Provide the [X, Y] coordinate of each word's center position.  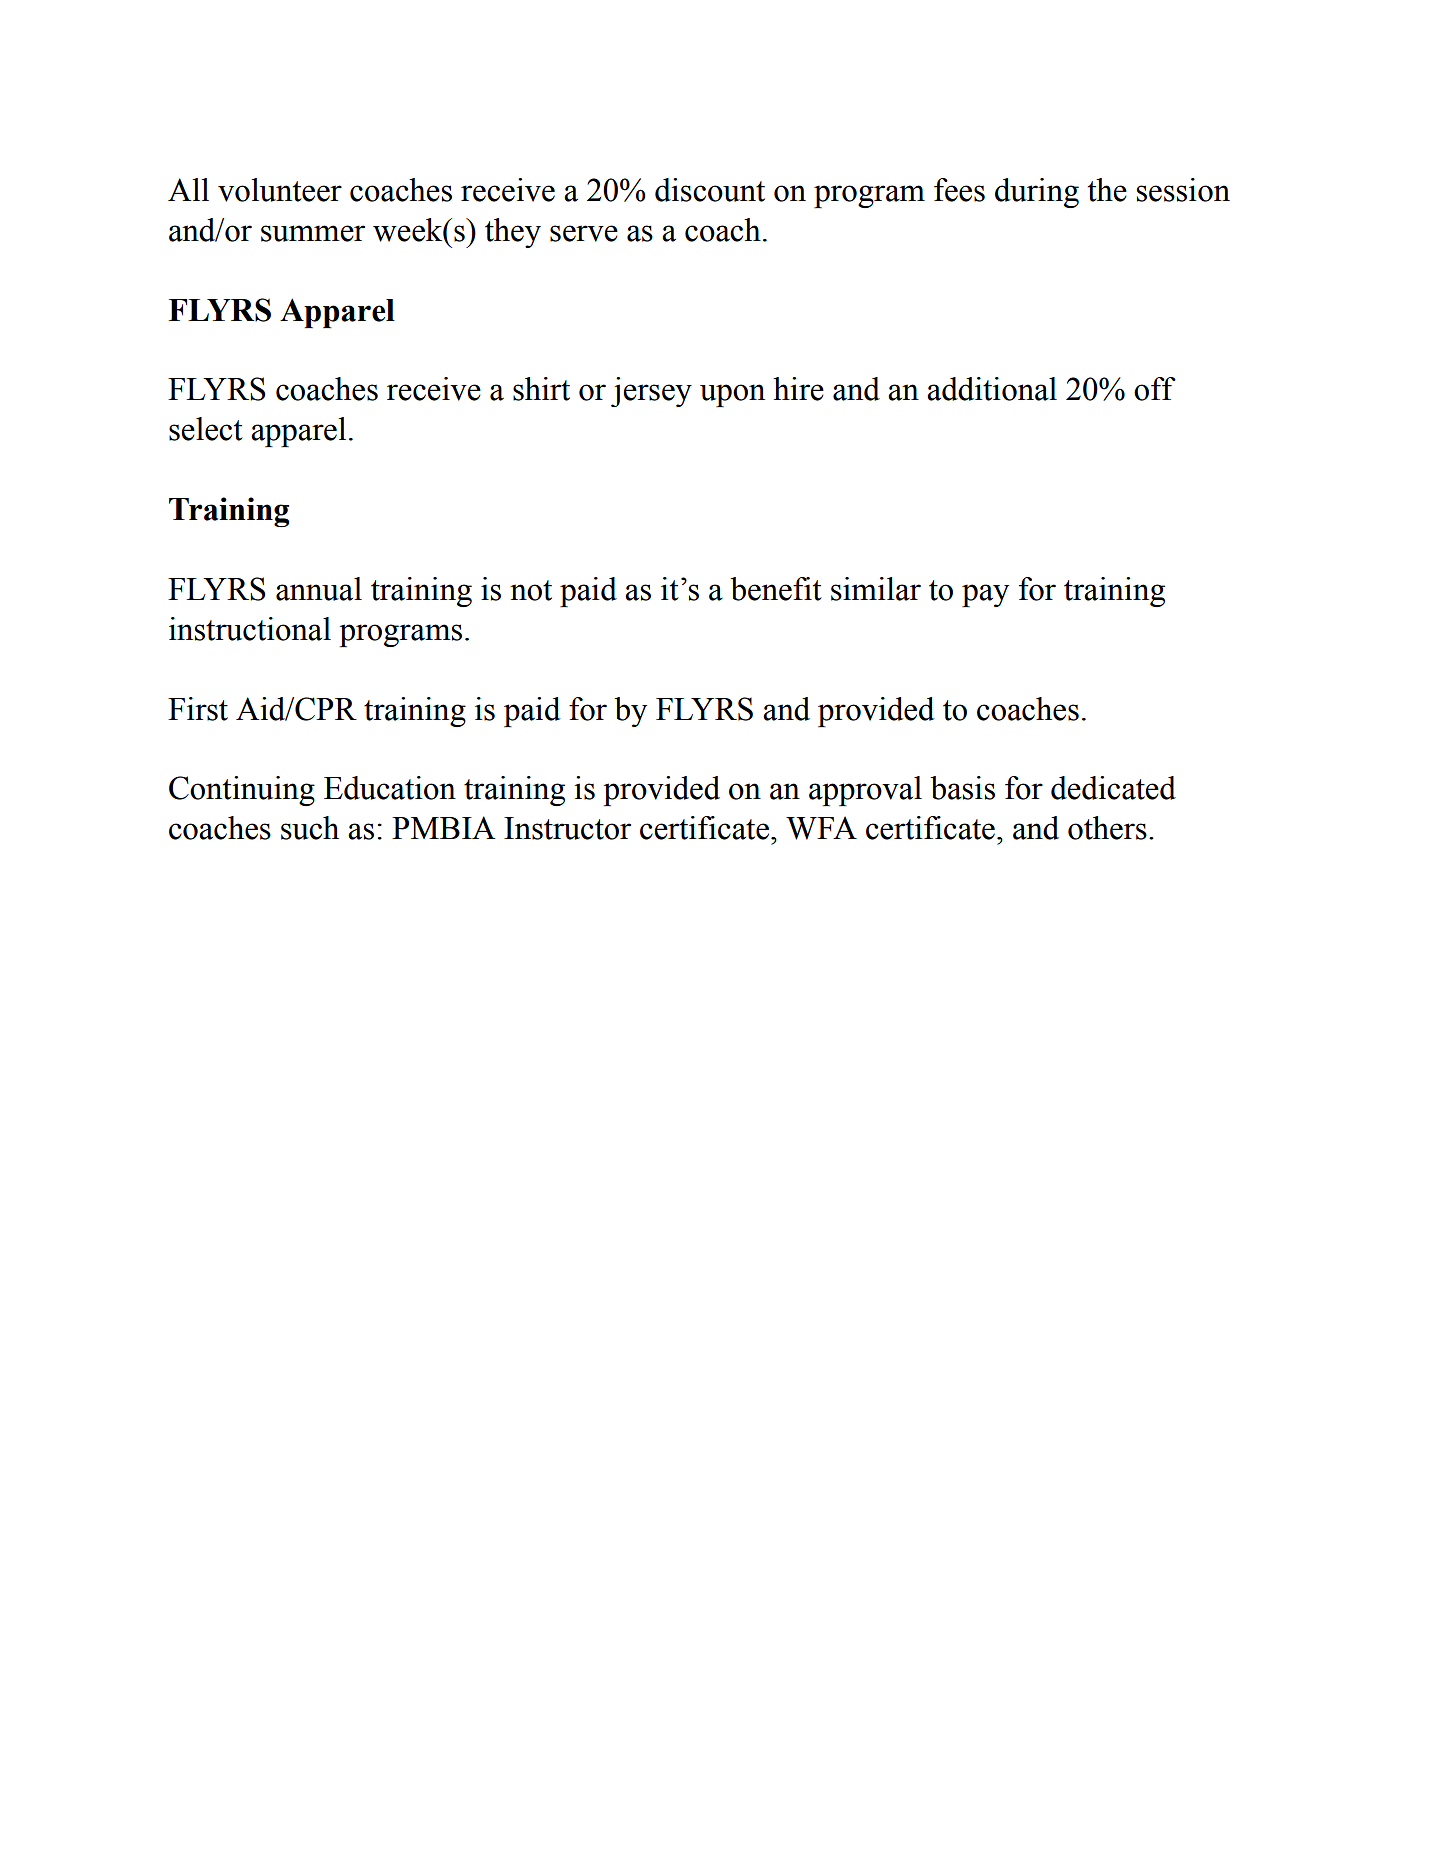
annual [319, 589]
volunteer [280, 190]
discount [710, 190]
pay [985, 595]
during [1037, 193]
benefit [776, 589]
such [310, 828]
